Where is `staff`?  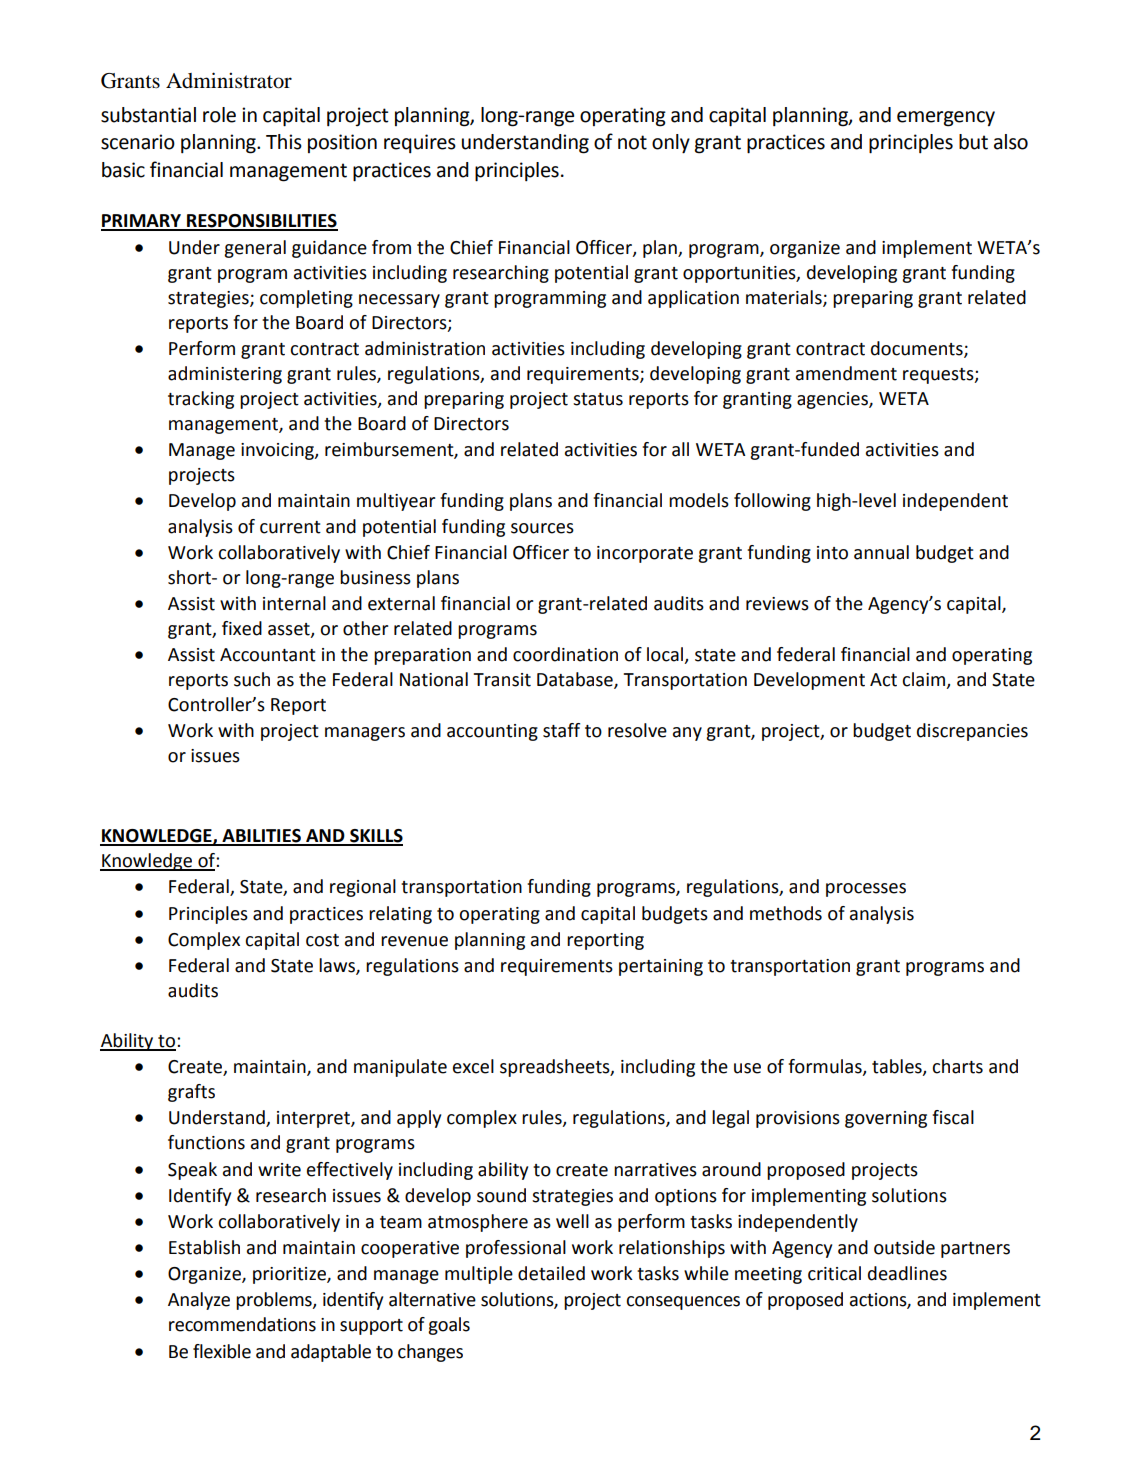
staff is located at coordinates (561, 730).
